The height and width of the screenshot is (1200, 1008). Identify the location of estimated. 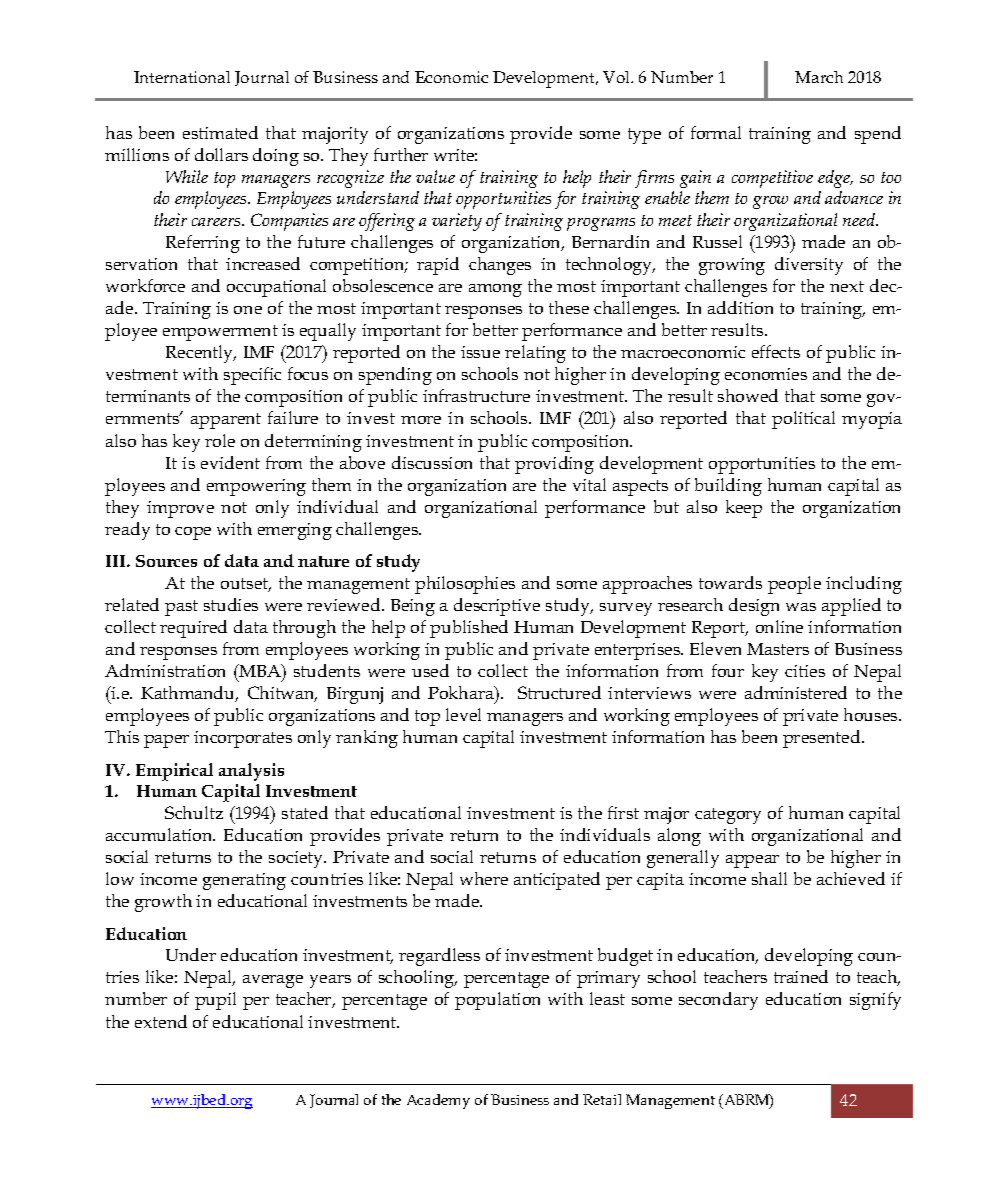
(220, 132).
